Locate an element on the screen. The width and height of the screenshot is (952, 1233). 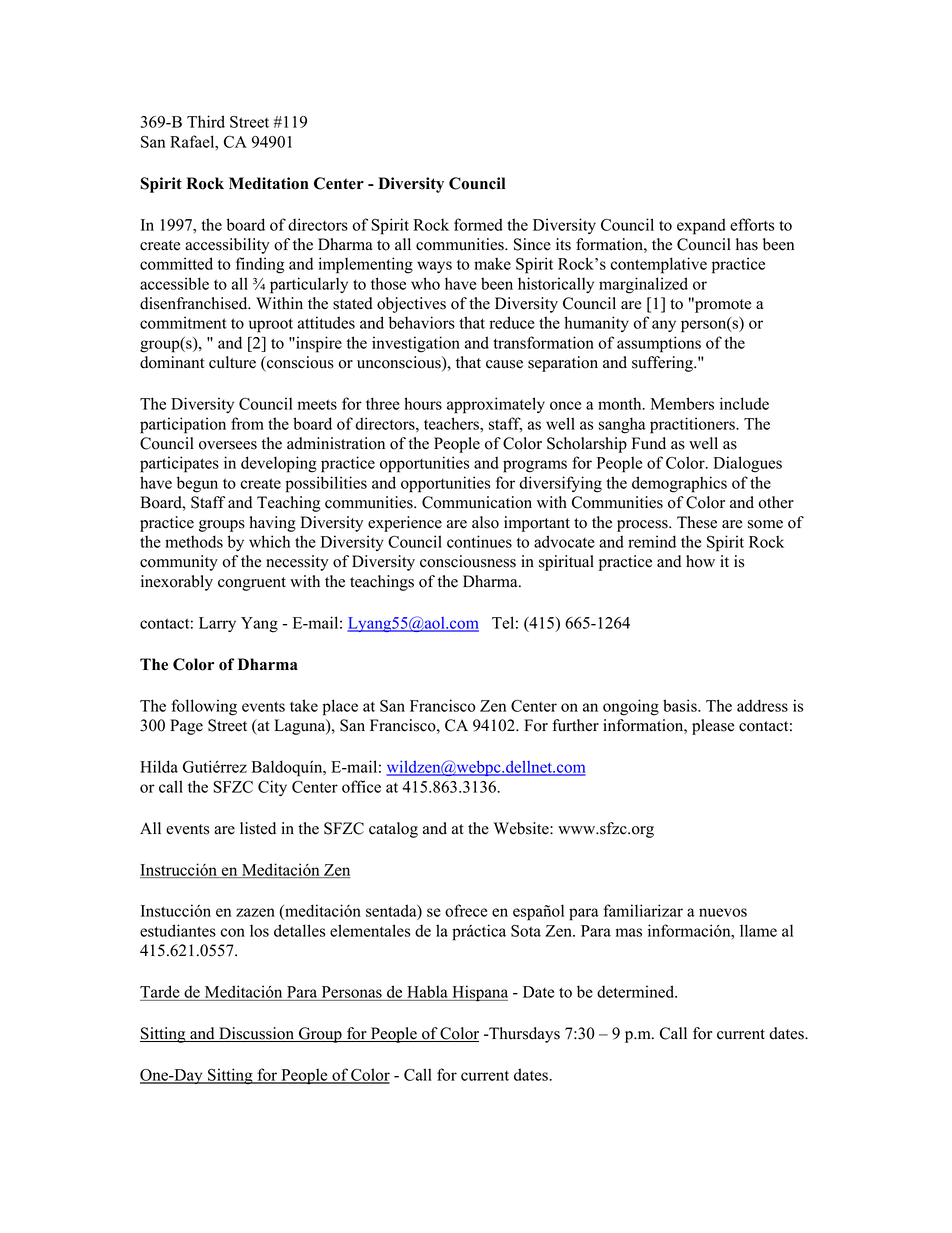
expand is located at coordinates (701, 226).
